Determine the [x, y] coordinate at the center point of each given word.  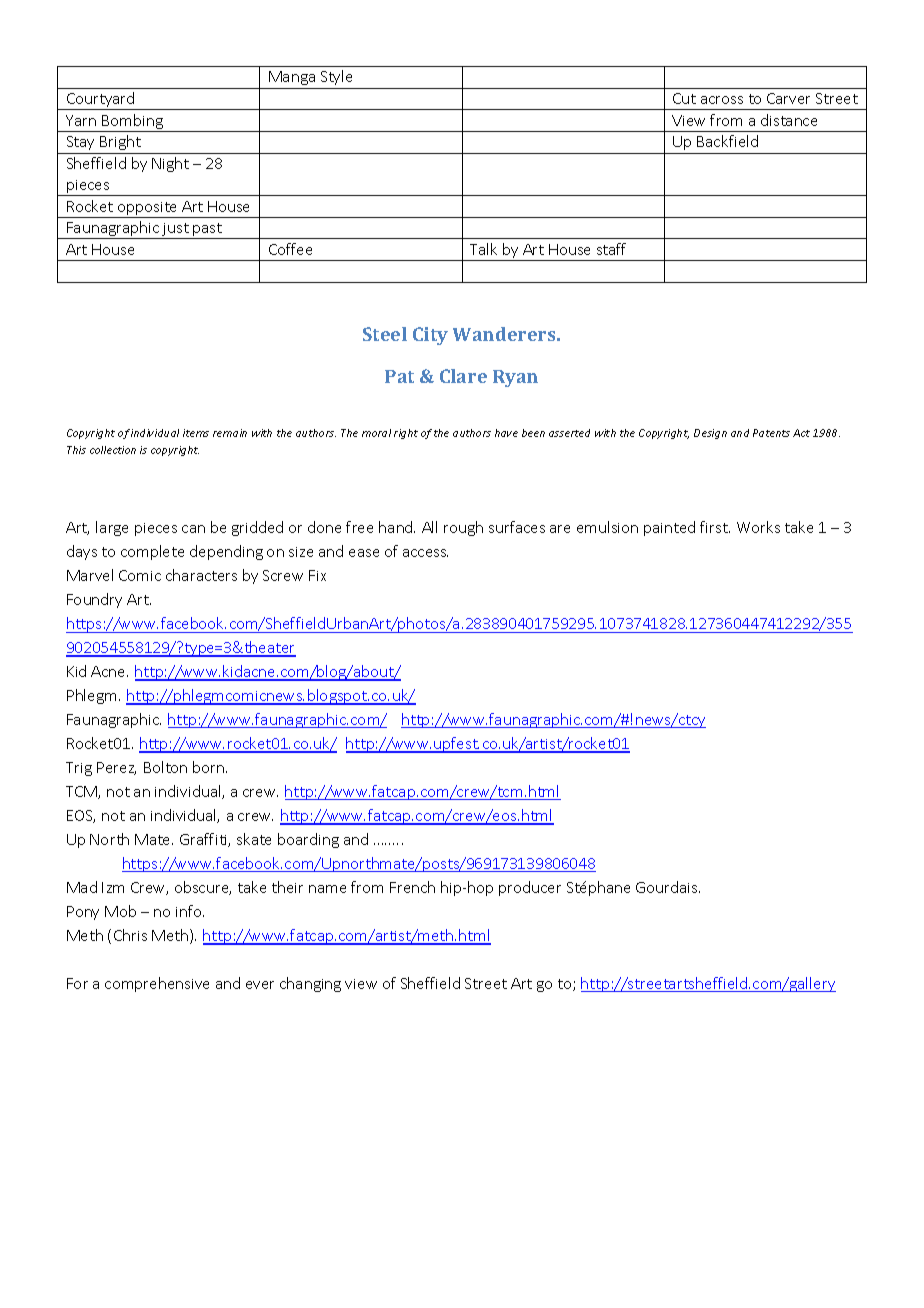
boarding [308, 840]
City [430, 336]
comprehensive [157, 984]
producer [530, 888]
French [412, 887]
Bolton [165, 767]
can [193, 529]
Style [336, 77]
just [176, 231]
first [715, 527]
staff [611, 249]
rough [463, 528]
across [722, 100]
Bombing [132, 123]
